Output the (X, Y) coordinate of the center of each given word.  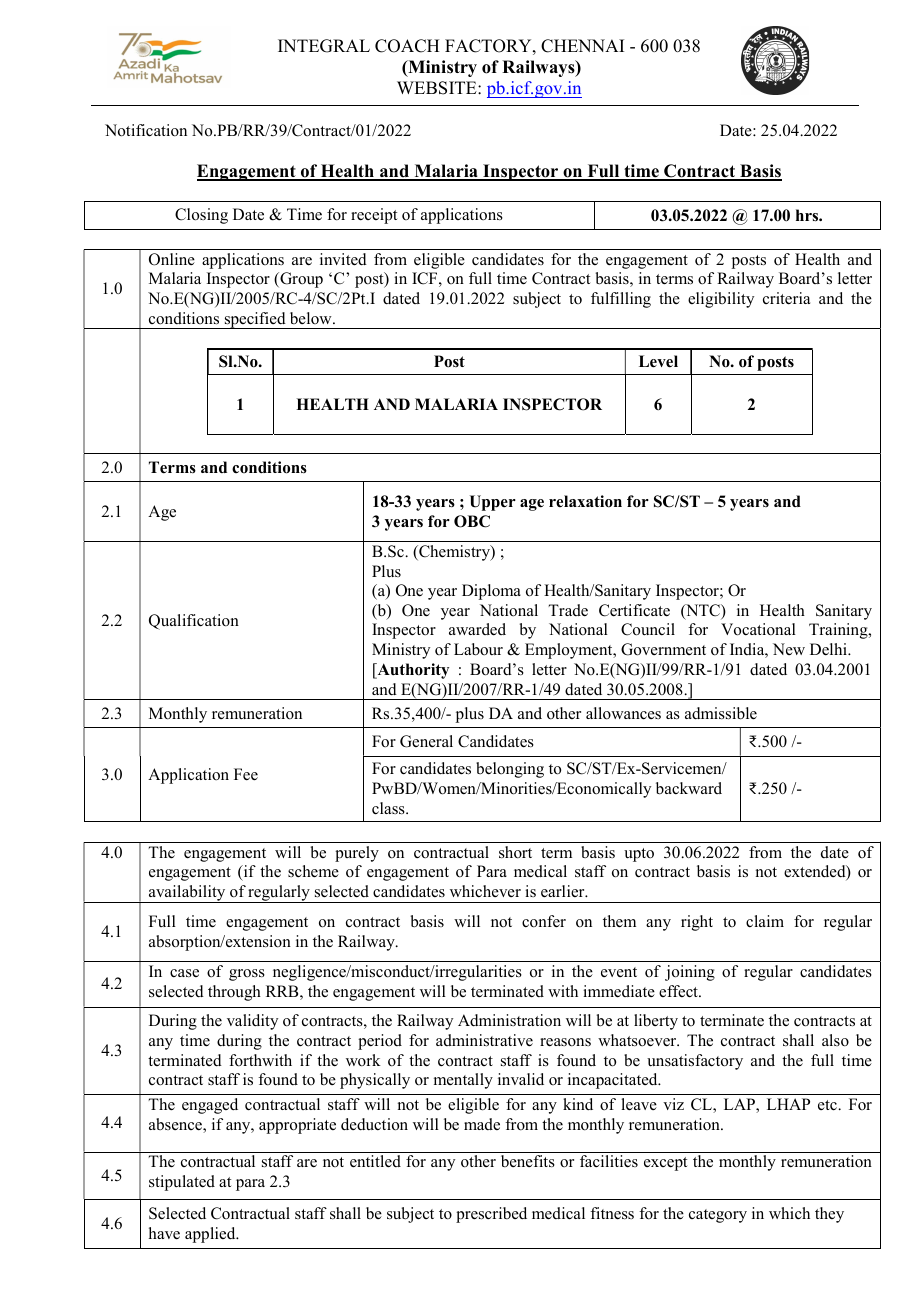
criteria (786, 298)
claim (765, 921)
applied (211, 1235)
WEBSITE (438, 88)
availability (187, 894)
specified (255, 320)
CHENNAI (582, 46)
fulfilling (621, 300)
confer (544, 921)
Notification (146, 130)
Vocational (758, 629)
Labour (478, 649)
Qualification (194, 622)
